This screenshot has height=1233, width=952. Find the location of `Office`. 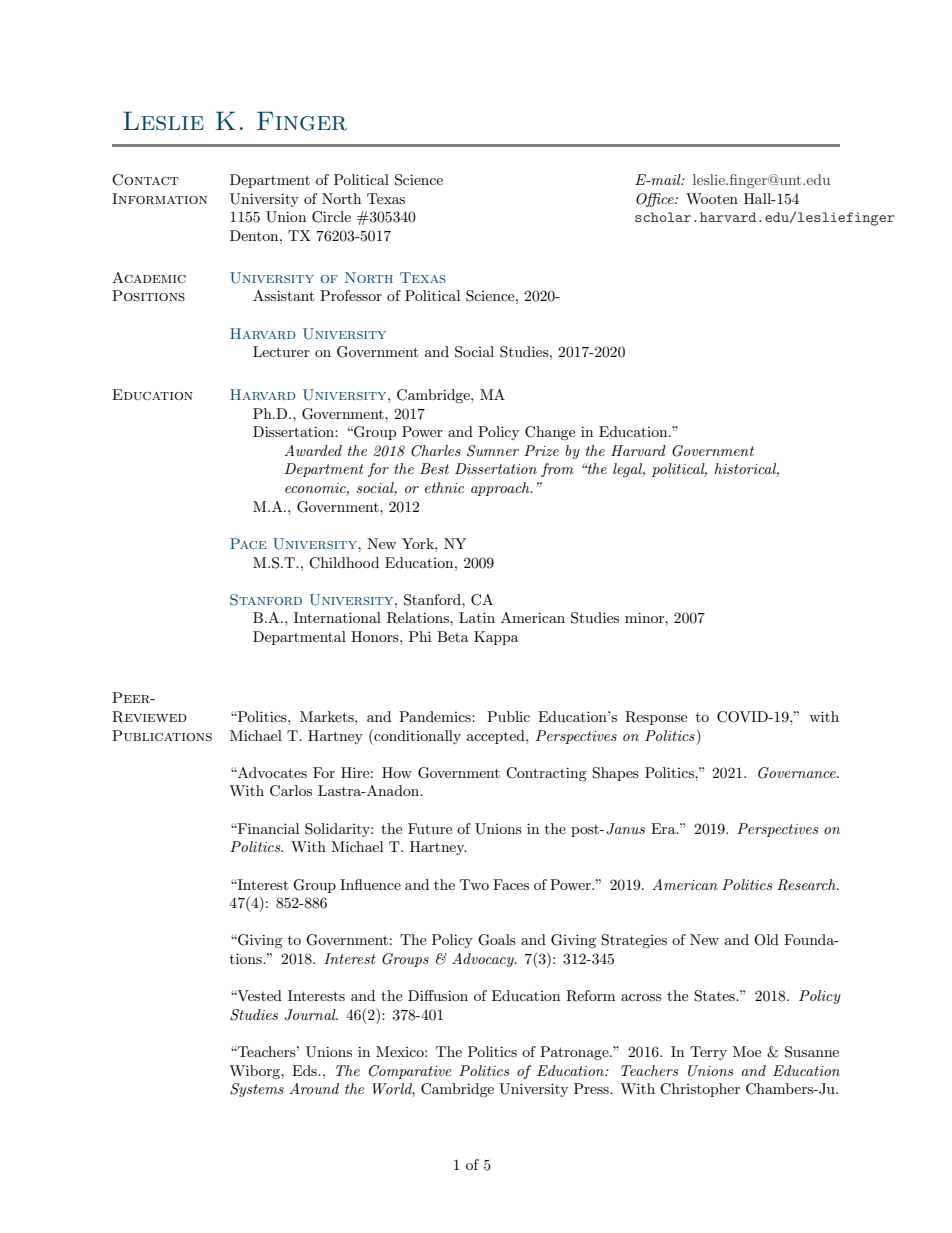

Office is located at coordinates (656, 200).
